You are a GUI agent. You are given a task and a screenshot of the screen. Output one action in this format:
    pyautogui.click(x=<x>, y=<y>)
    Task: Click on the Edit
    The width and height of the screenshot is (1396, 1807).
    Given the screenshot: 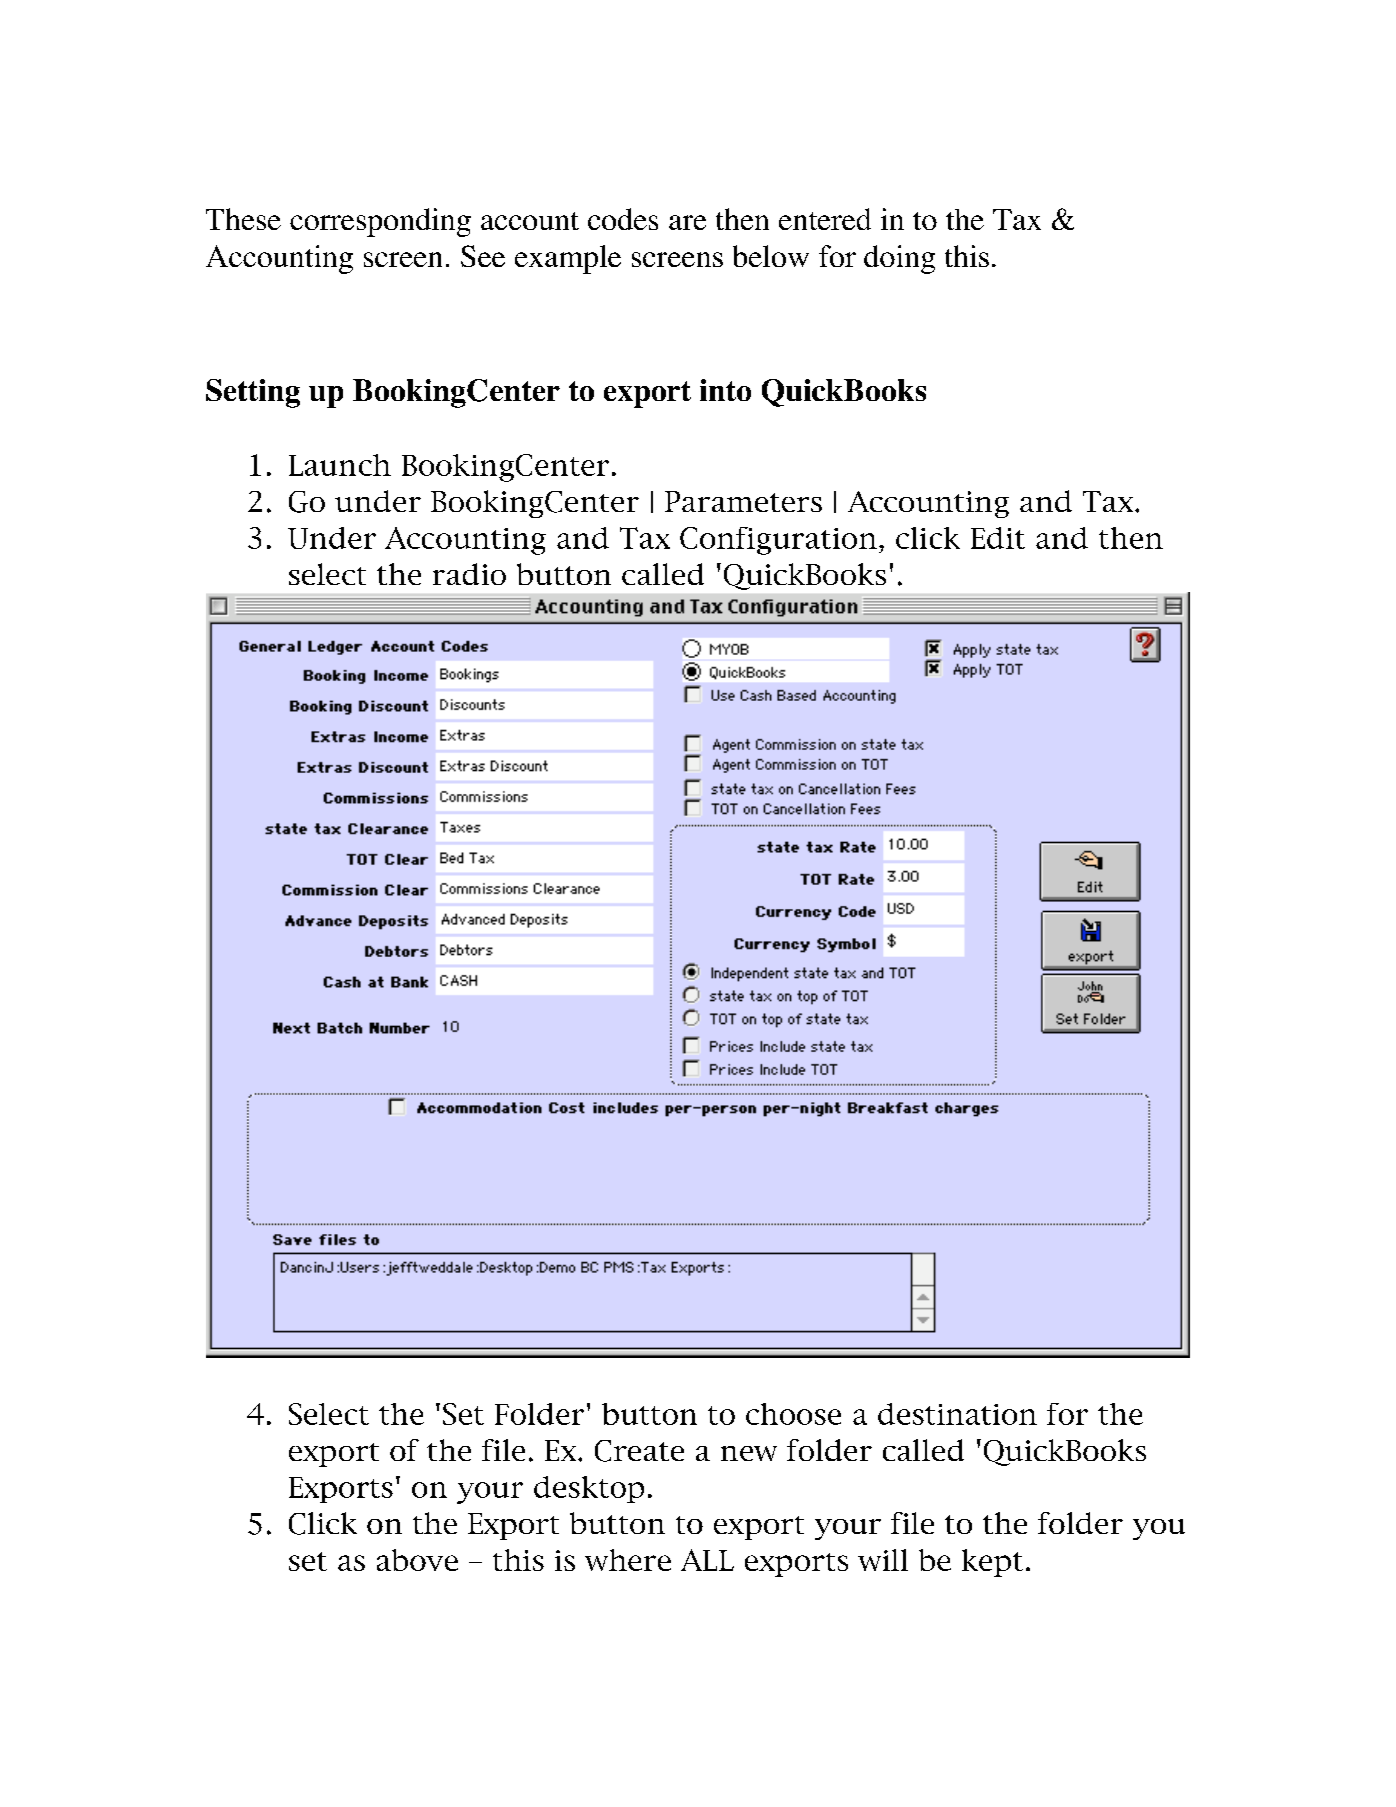 What is the action you would take?
    pyautogui.click(x=998, y=538)
